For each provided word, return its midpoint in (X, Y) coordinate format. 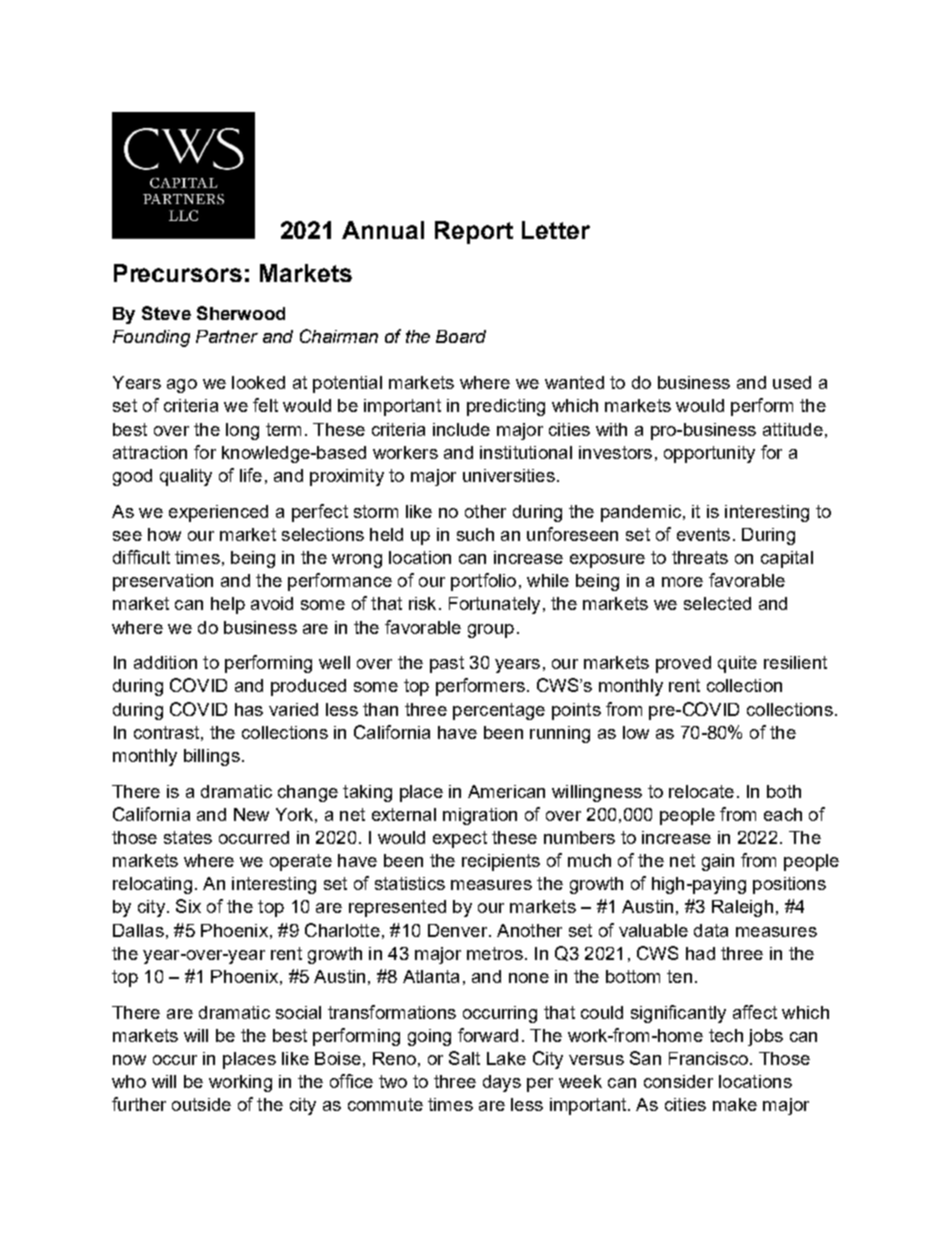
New (251, 814)
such (475, 534)
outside (201, 1104)
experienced (218, 513)
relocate (701, 791)
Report (474, 232)
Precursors (178, 273)
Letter (556, 230)
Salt (464, 1058)
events (703, 534)
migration (480, 816)
